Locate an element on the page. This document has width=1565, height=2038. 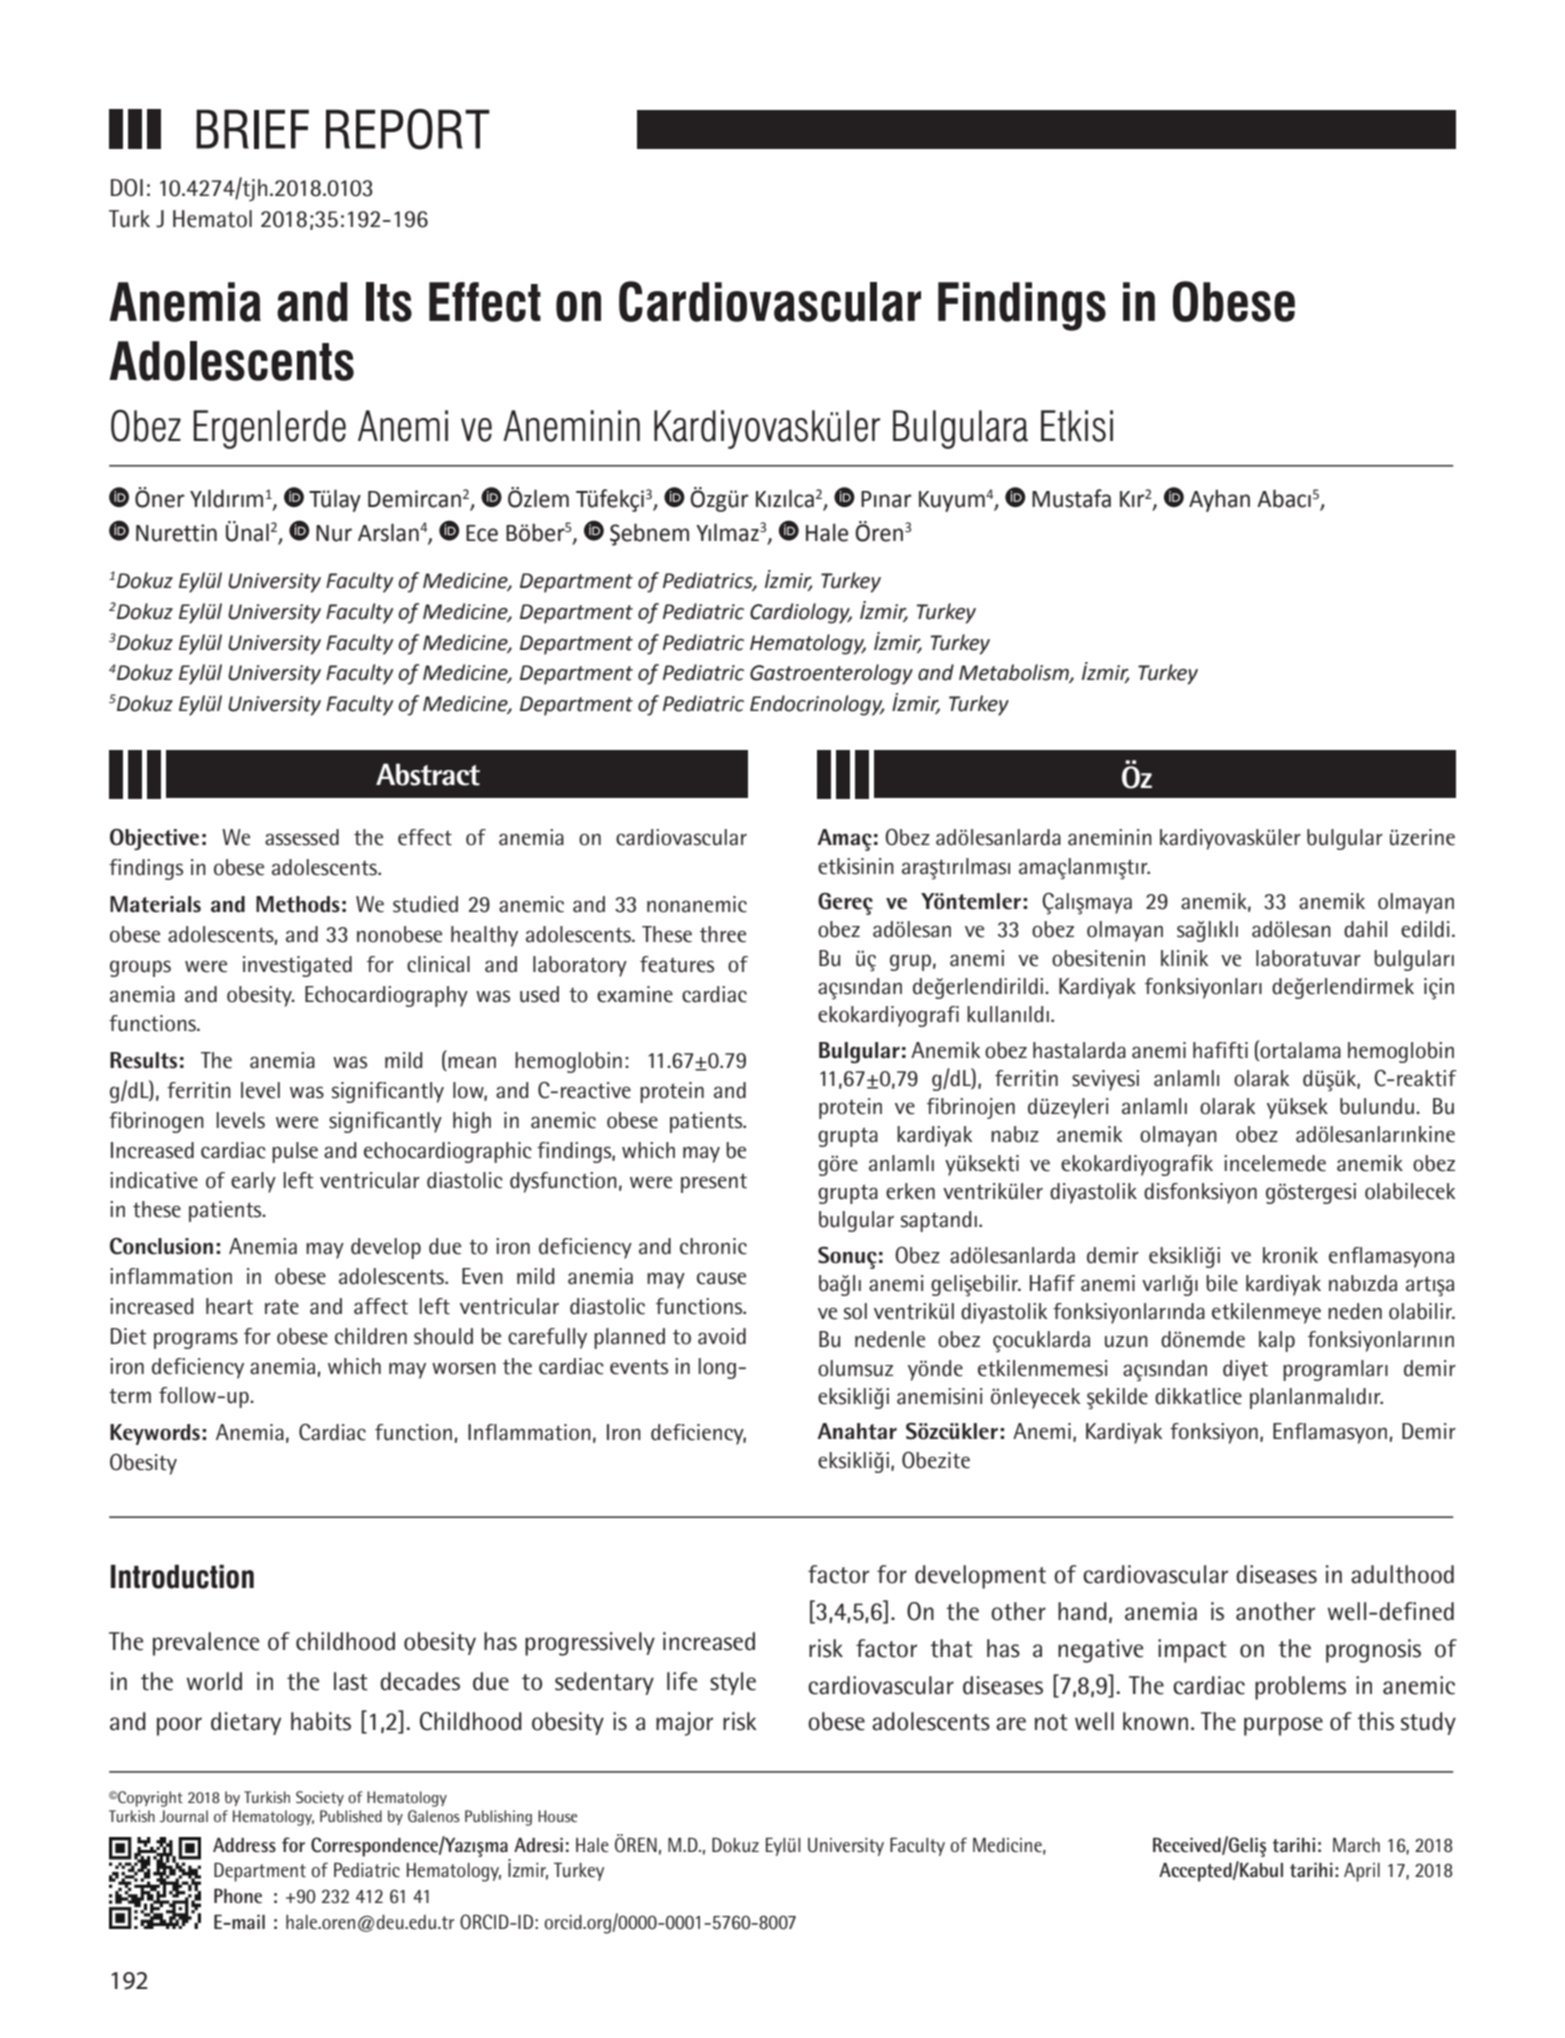
March is located at coordinates (1356, 1845).
